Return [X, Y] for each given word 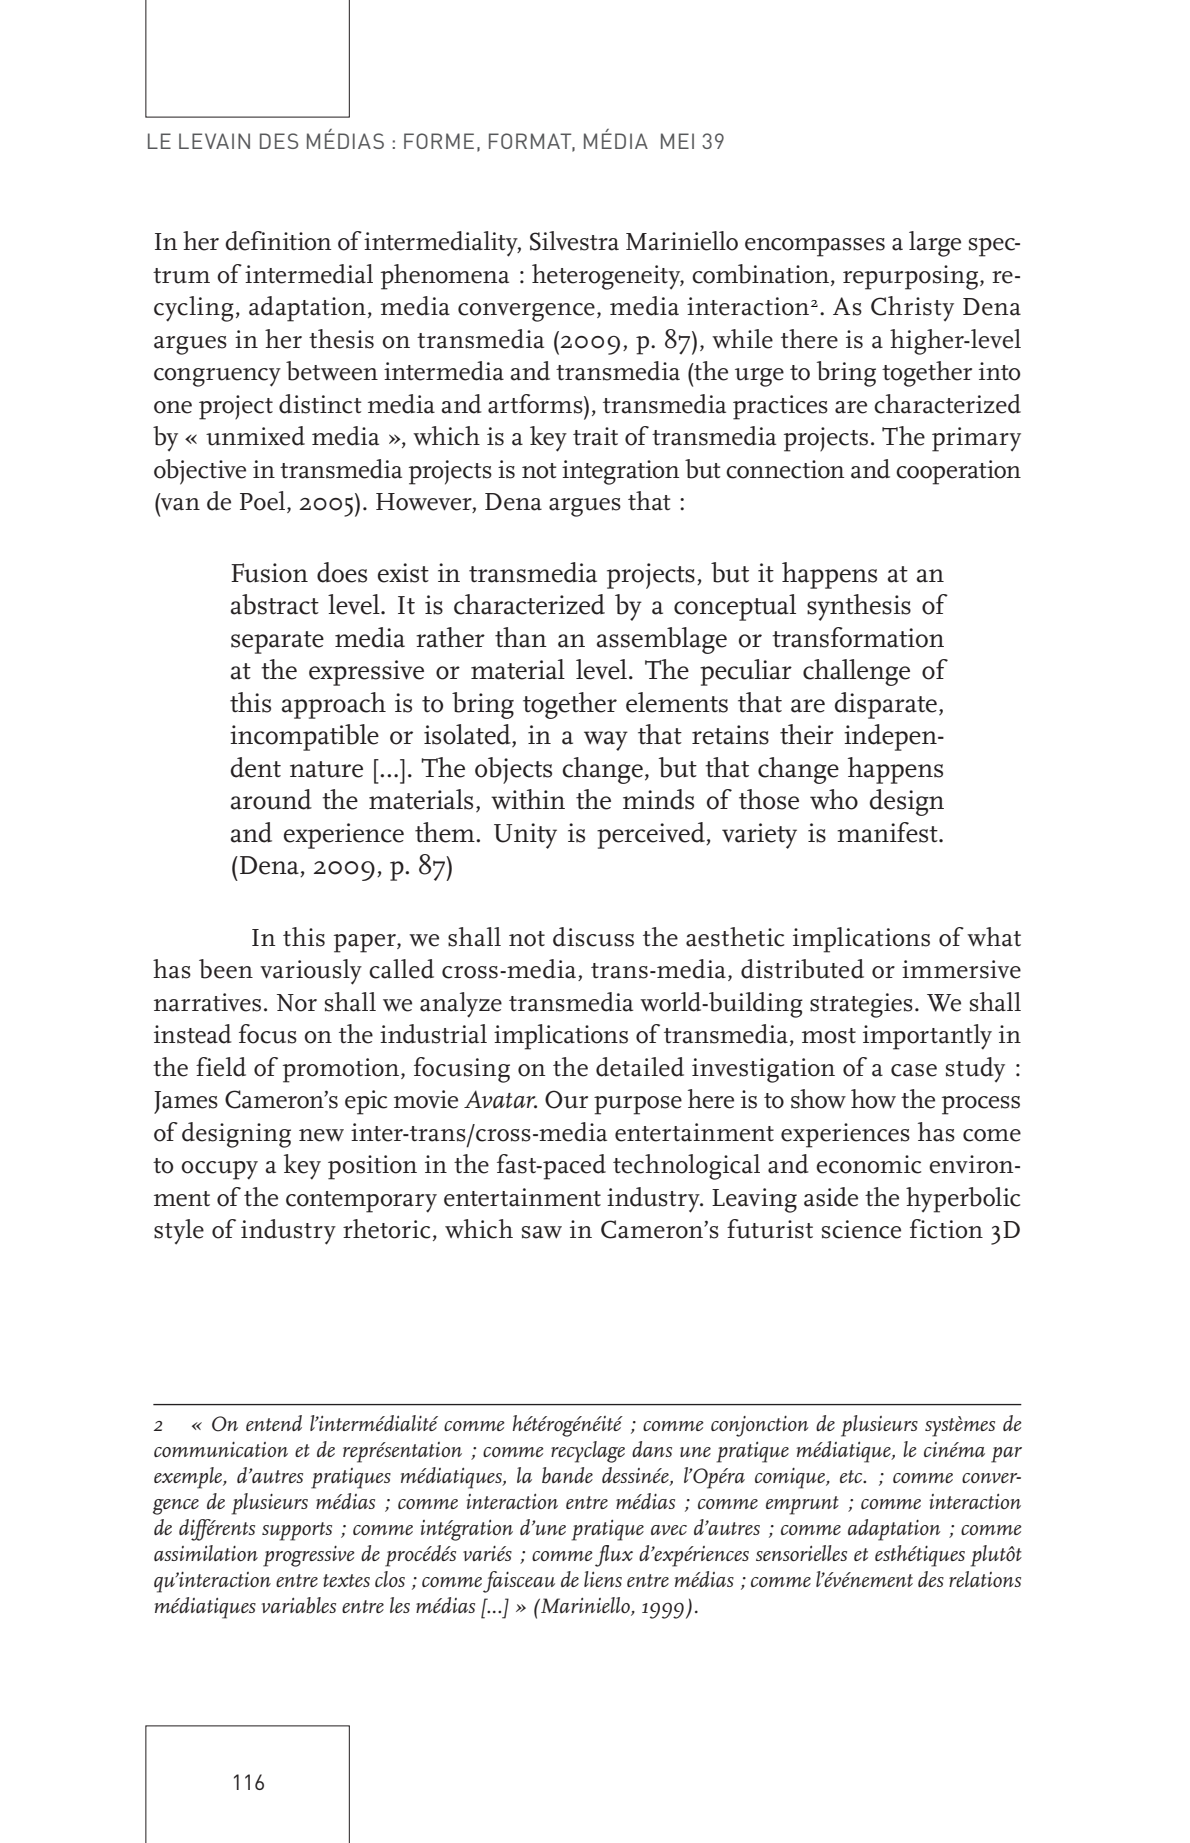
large [935, 244]
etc [852, 1476]
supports [297, 1531]
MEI [677, 141]
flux [614, 1556]
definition [278, 241]
